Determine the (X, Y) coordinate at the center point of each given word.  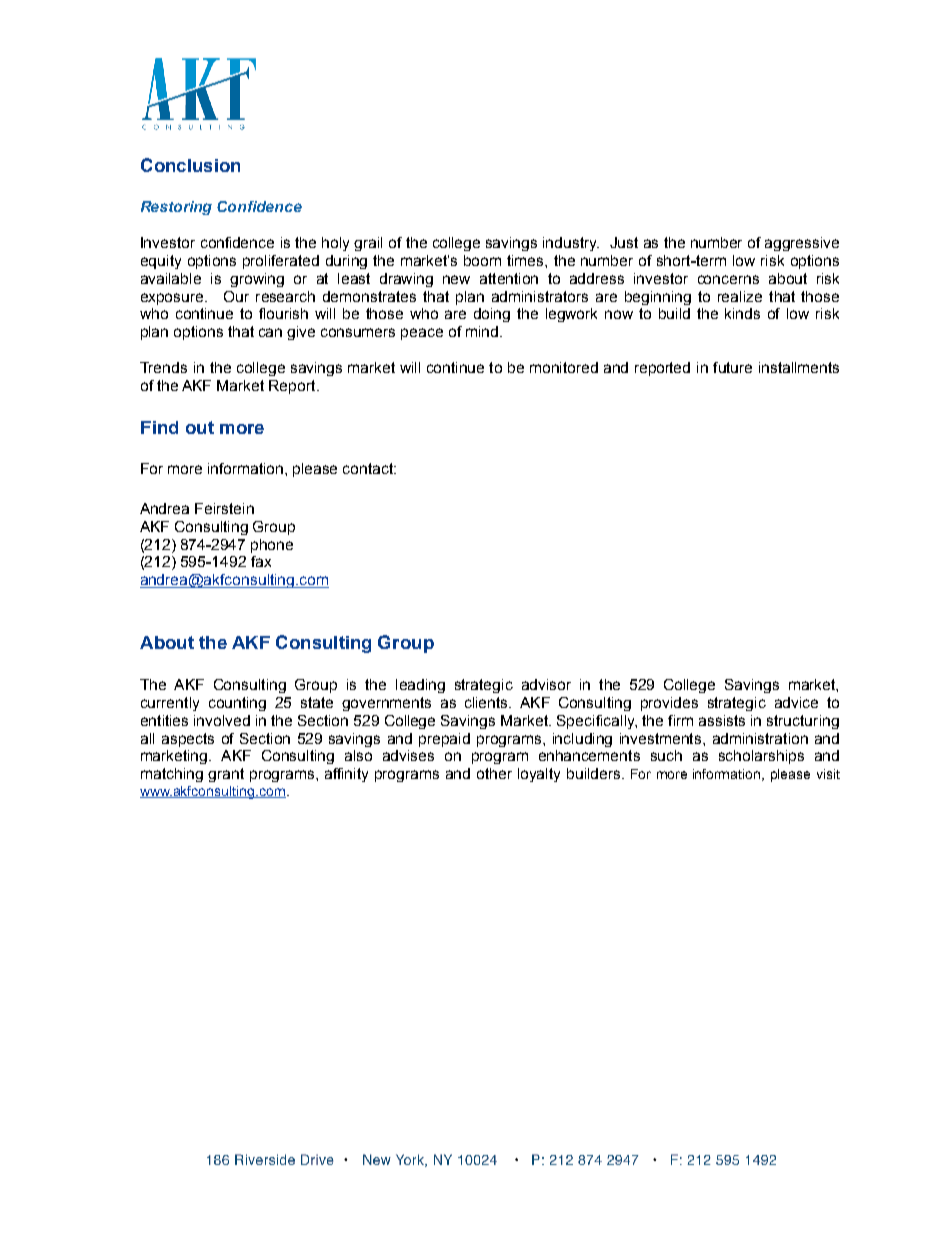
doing (492, 315)
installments (799, 367)
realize (740, 296)
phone (272, 546)
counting (237, 704)
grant (226, 775)
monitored (564, 367)
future (732, 367)
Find (159, 427)
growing (257, 280)
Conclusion (190, 165)
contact (369, 468)
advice (796, 702)
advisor (546, 684)
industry (571, 244)
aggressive (802, 244)
